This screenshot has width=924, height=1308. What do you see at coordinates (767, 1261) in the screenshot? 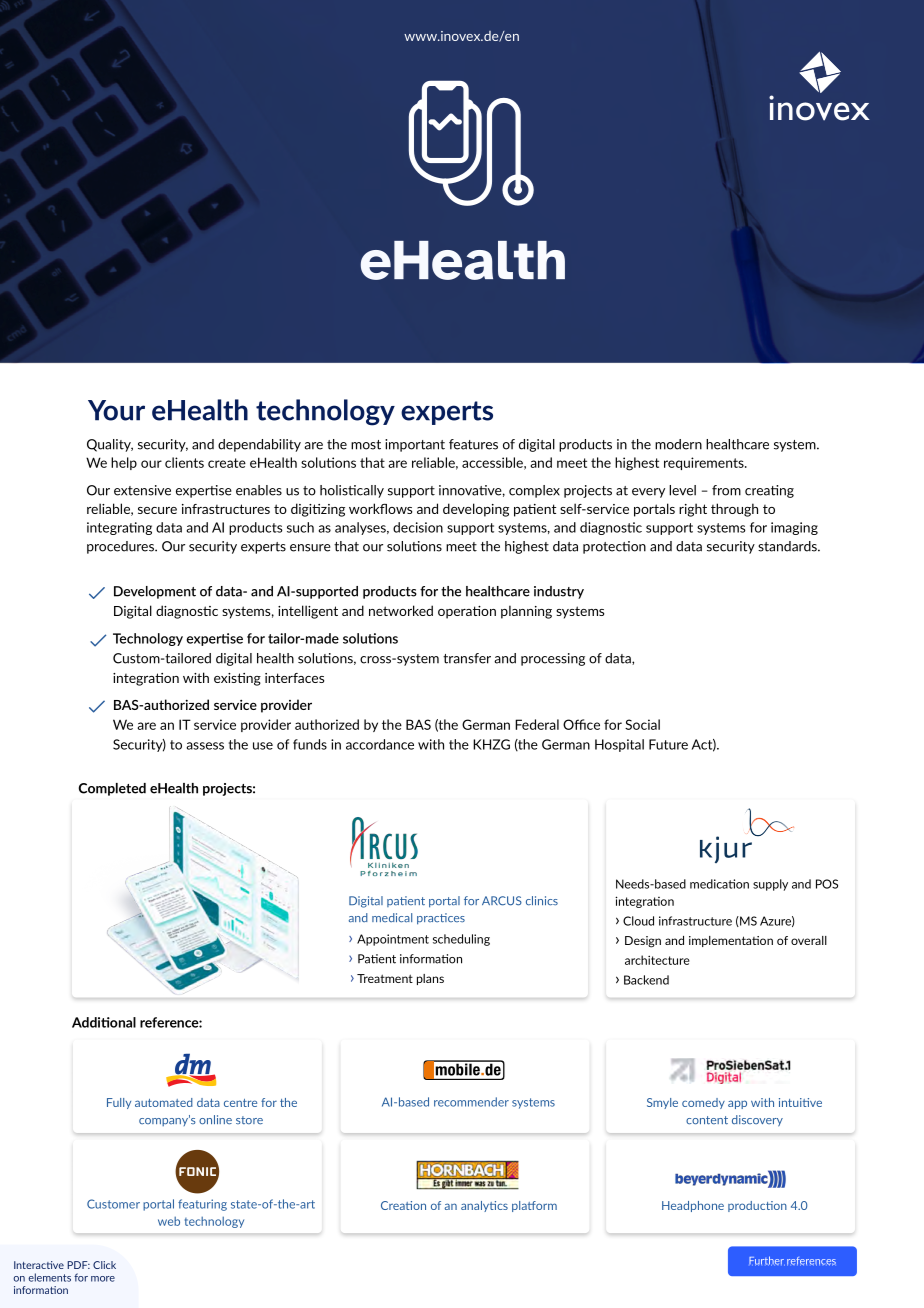
I see `Further` at bounding box center [767, 1261].
